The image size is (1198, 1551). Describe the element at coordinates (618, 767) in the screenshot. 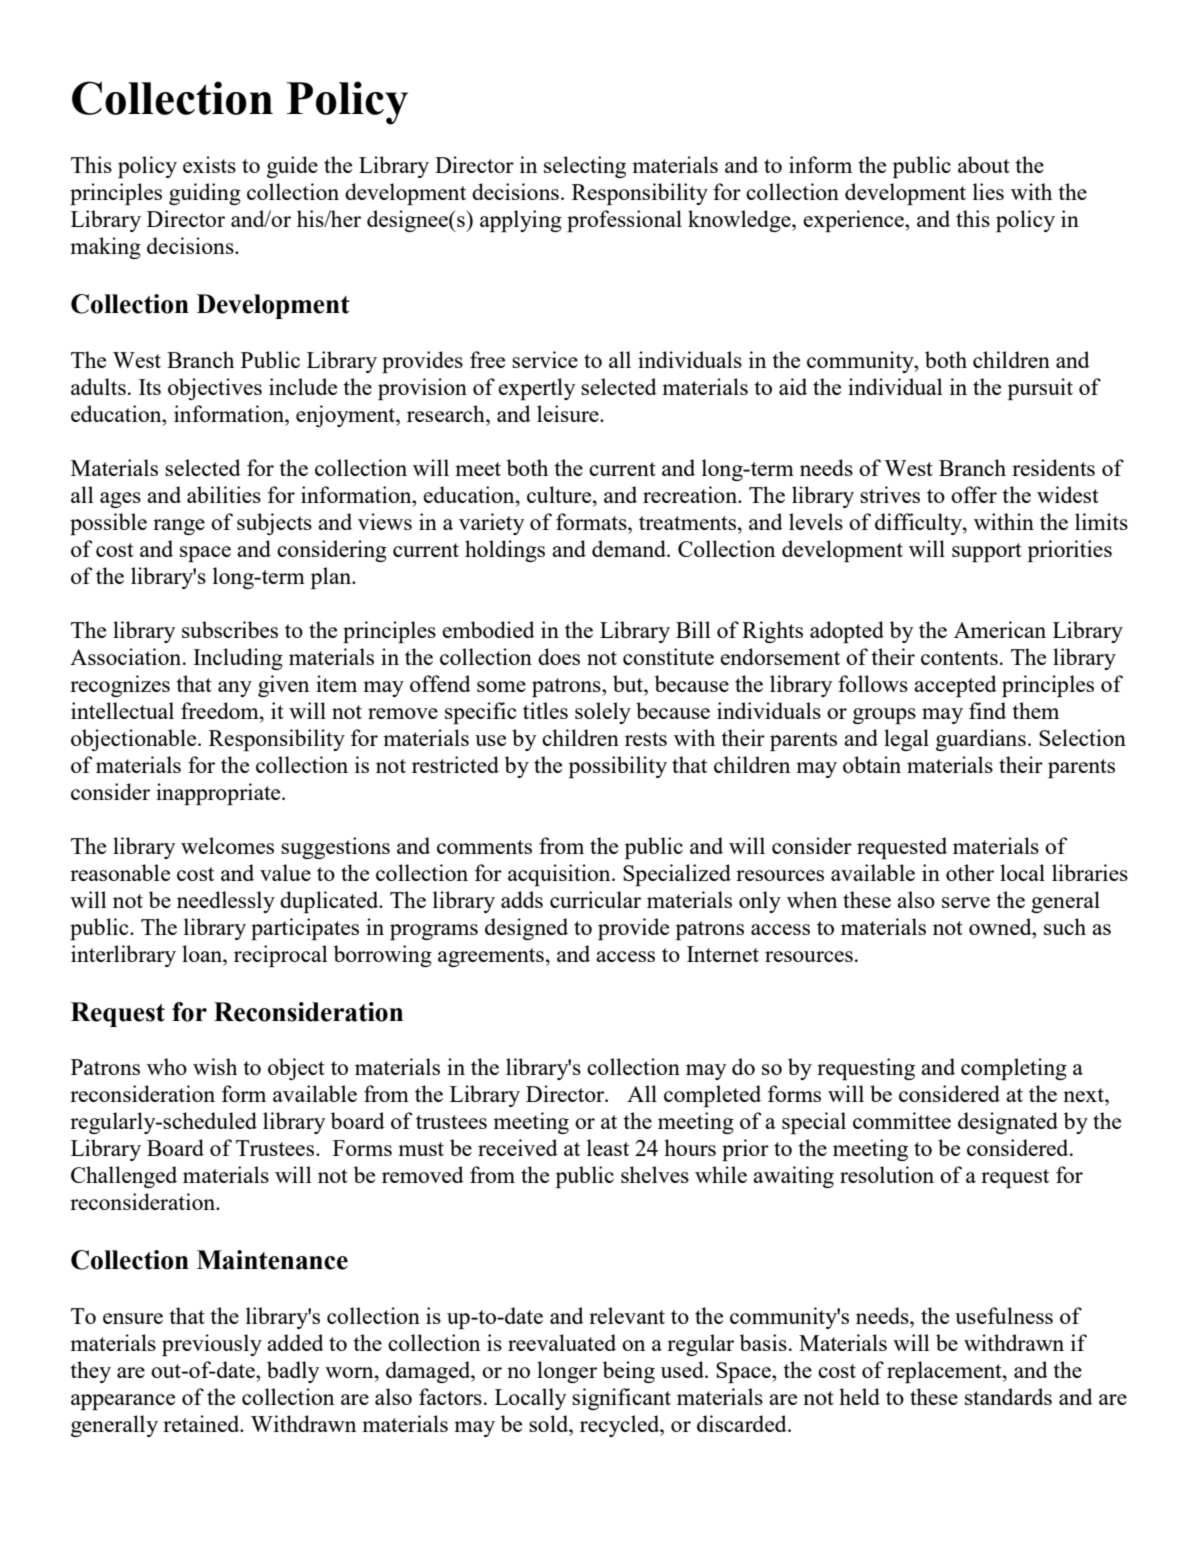

I see `possibility` at that location.
